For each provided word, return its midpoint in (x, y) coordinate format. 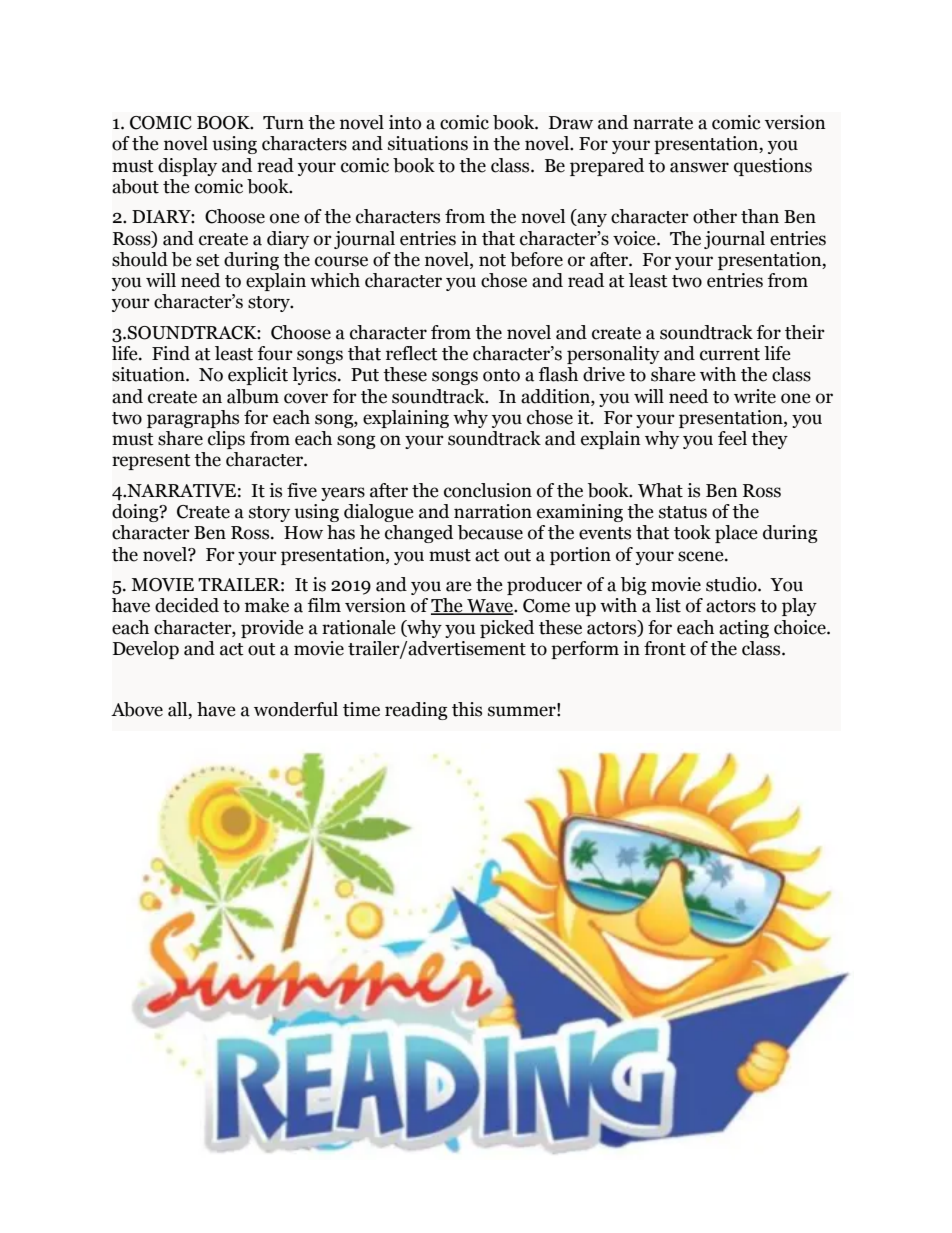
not (492, 260)
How (303, 533)
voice (635, 238)
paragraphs (193, 419)
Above (137, 709)
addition (556, 396)
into (405, 122)
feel (732, 438)
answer (699, 167)
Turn (283, 123)
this (467, 709)
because (490, 532)
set (208, 260)
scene (702, 556)
